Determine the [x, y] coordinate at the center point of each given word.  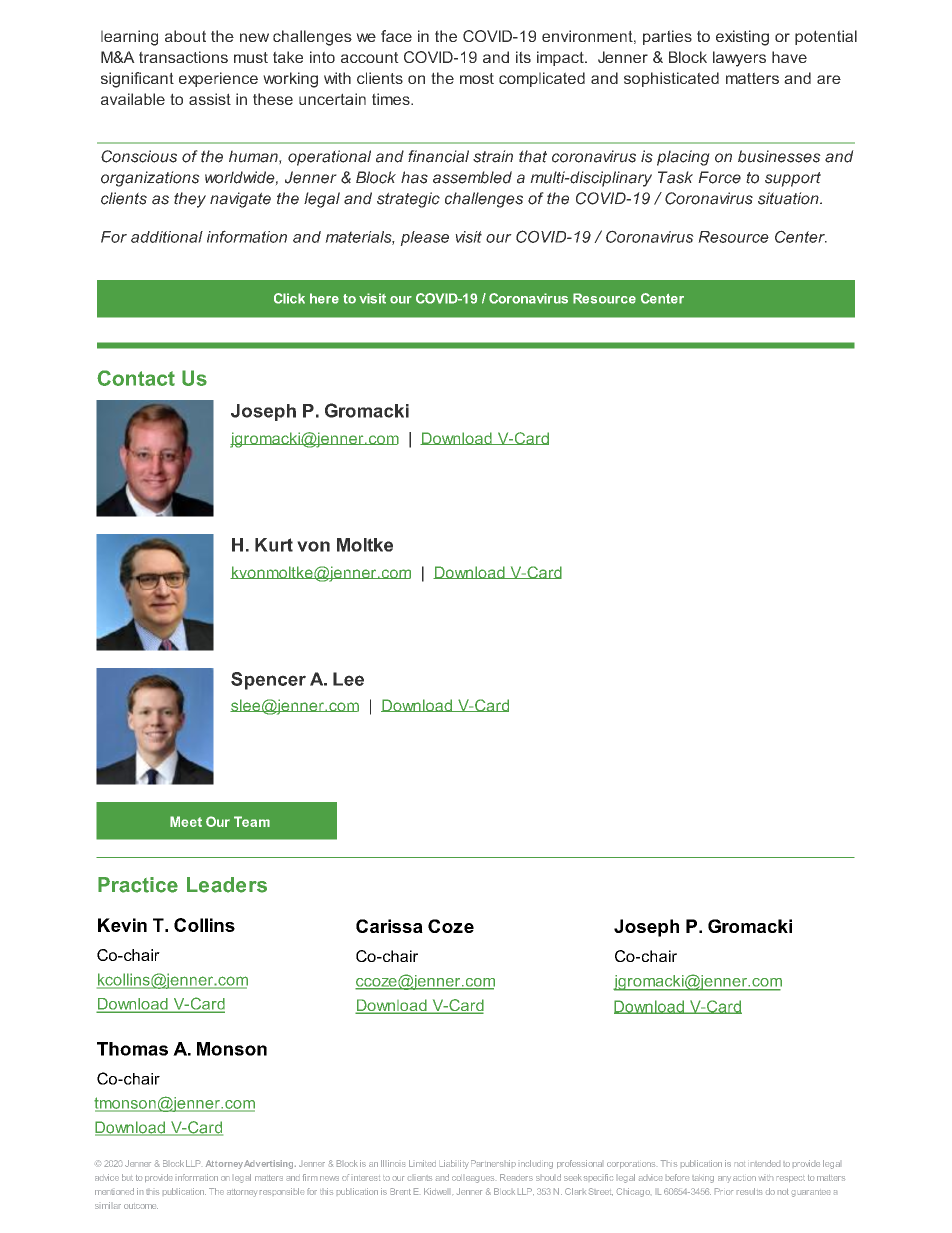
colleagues [473, 1179]
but [127, 1177]
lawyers [739, 59]
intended [765, 1163]
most [477, 78]
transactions [183, 57]
